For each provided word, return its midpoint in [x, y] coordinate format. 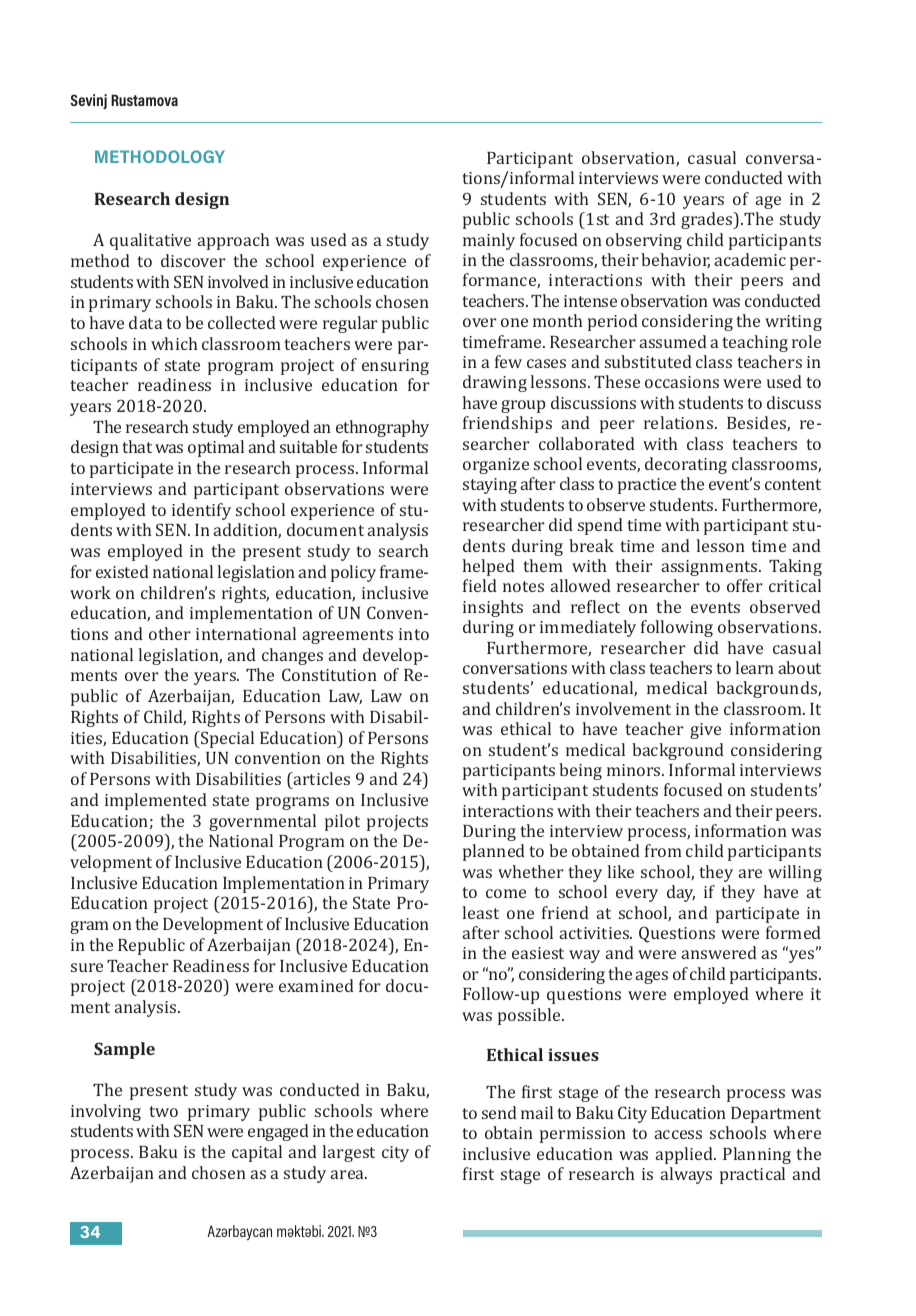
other [170, 633]
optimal [216, 448]
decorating [686, 465]
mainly [489, 241]
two [163, 1111]
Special [226, 739]
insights [493, 608]
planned [494, 852]
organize [496, 466]
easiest [538, 953]
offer [745, 585]
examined [316, 985]
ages [652, 977]
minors [635, 770]
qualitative [150, 241]
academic [750, 259]
